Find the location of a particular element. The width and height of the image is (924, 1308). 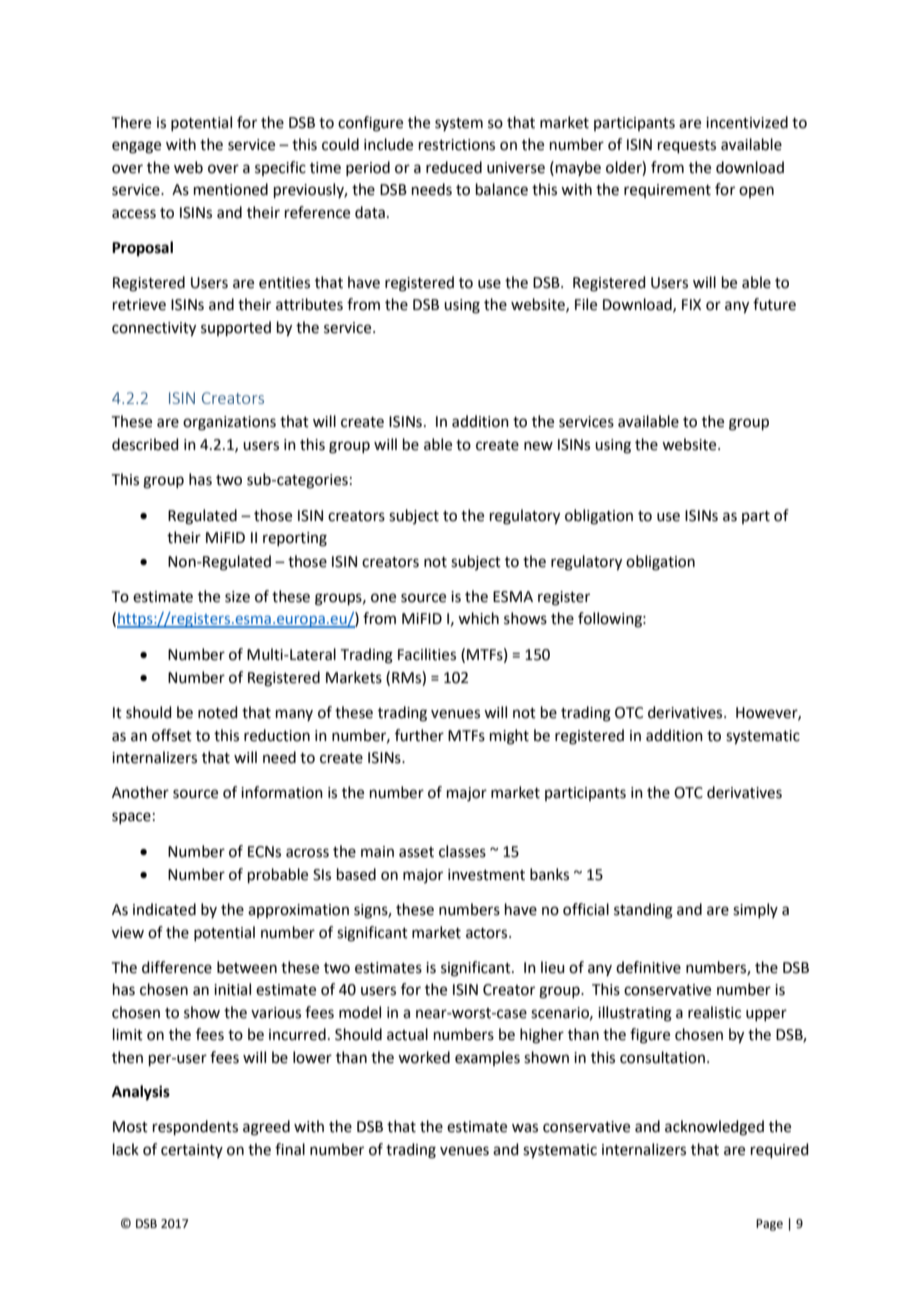

organizations is located at coordinates (229, 423).
